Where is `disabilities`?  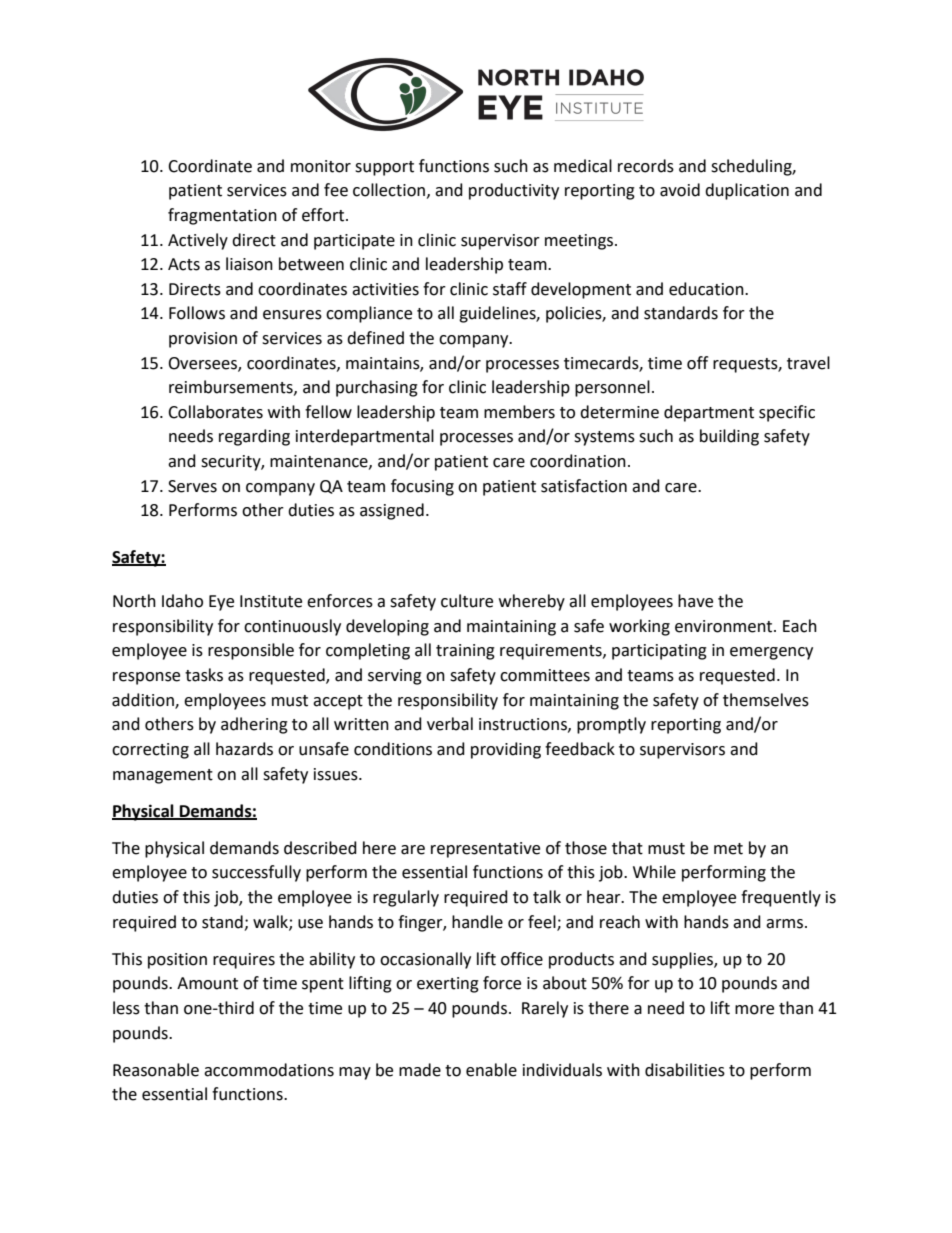 disabilities is located at coordinates (685, 1070).
